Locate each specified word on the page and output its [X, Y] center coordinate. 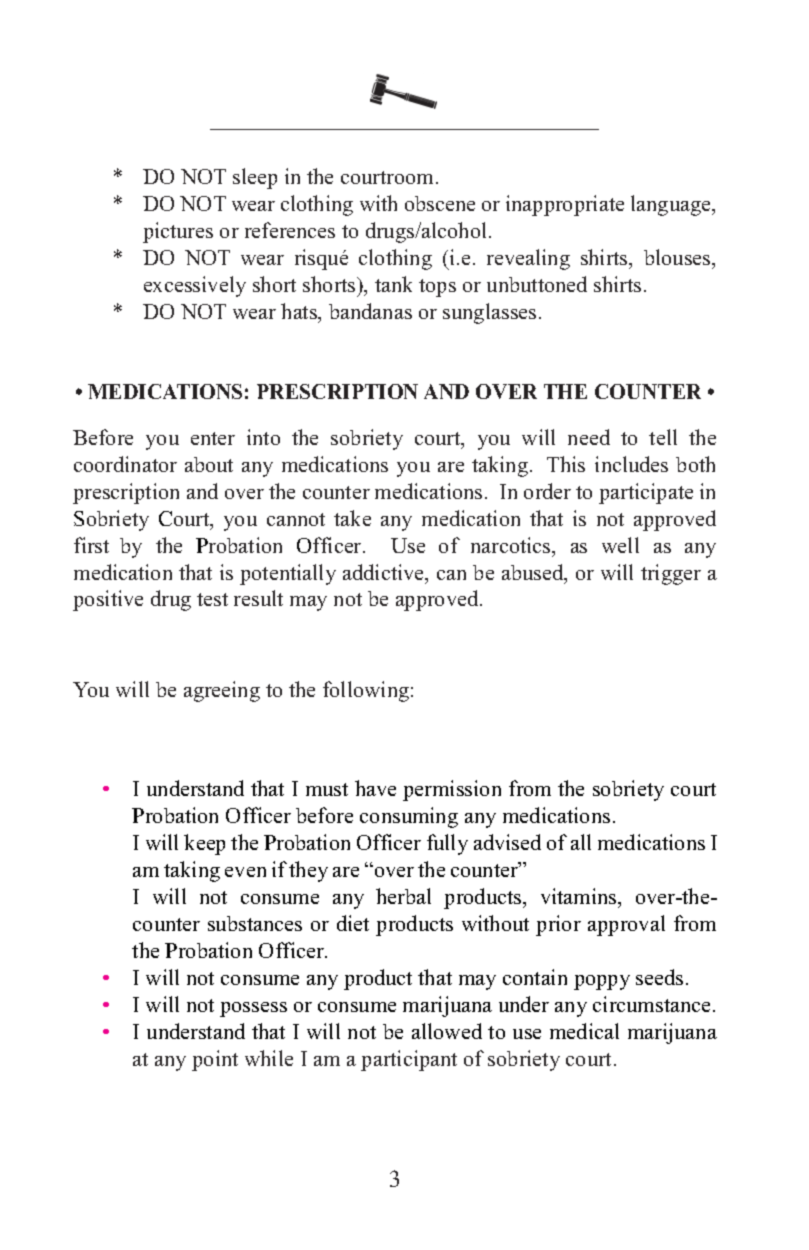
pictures [178, 232]
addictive [385, 573]
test [212, 599]
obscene [440, 203]
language [672, 205]
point [215, 1060]
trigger [671, 574]
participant [409, 1060]
